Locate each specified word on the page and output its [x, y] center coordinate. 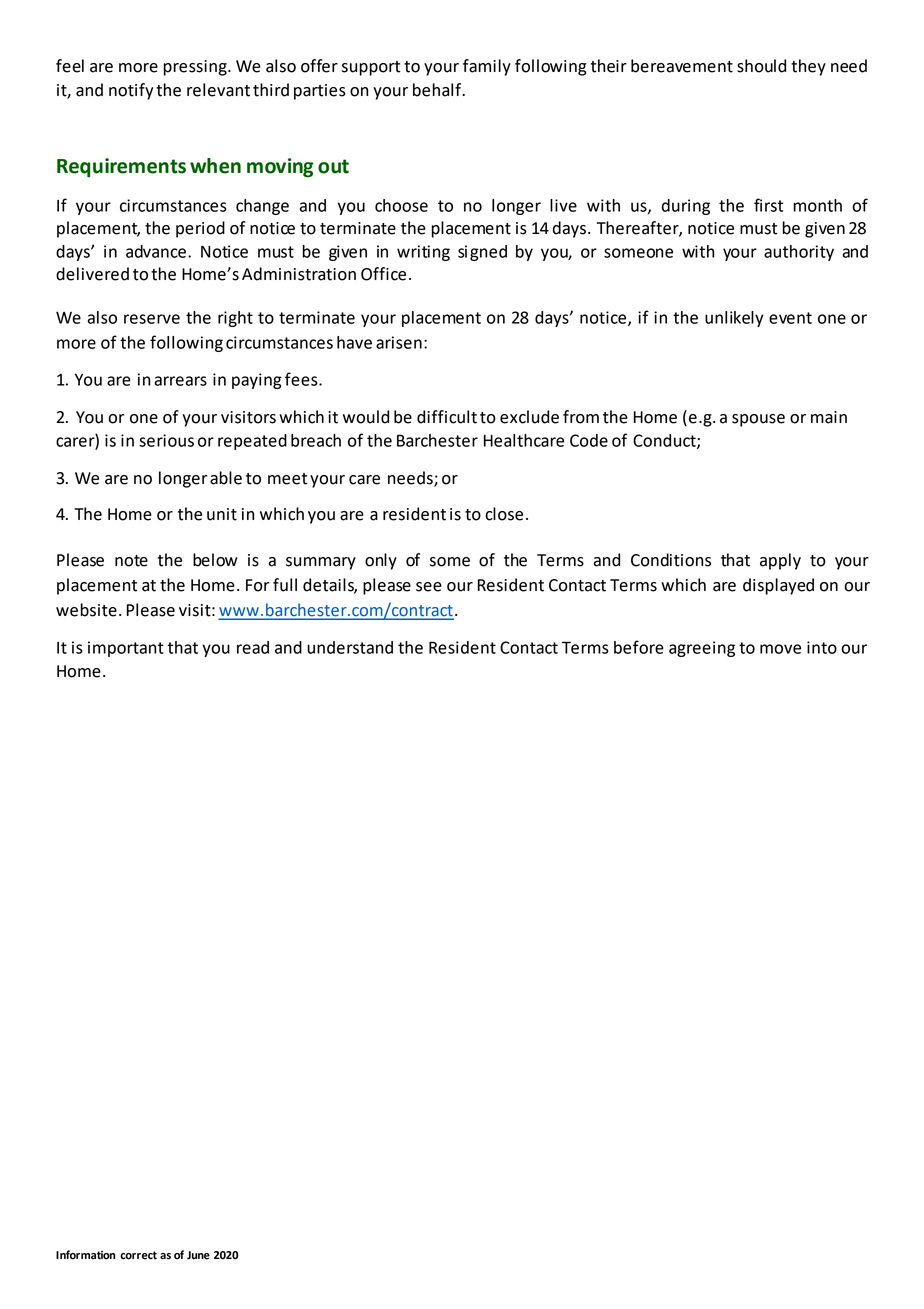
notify [131, 91]
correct [138, 1255]
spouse [758, 420]
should [761, 66]
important [126, 649]
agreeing [702, 649]
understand [350, 647]
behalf [438, 90]
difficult [447, 417]
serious [166, 440]
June [198, 1255]
